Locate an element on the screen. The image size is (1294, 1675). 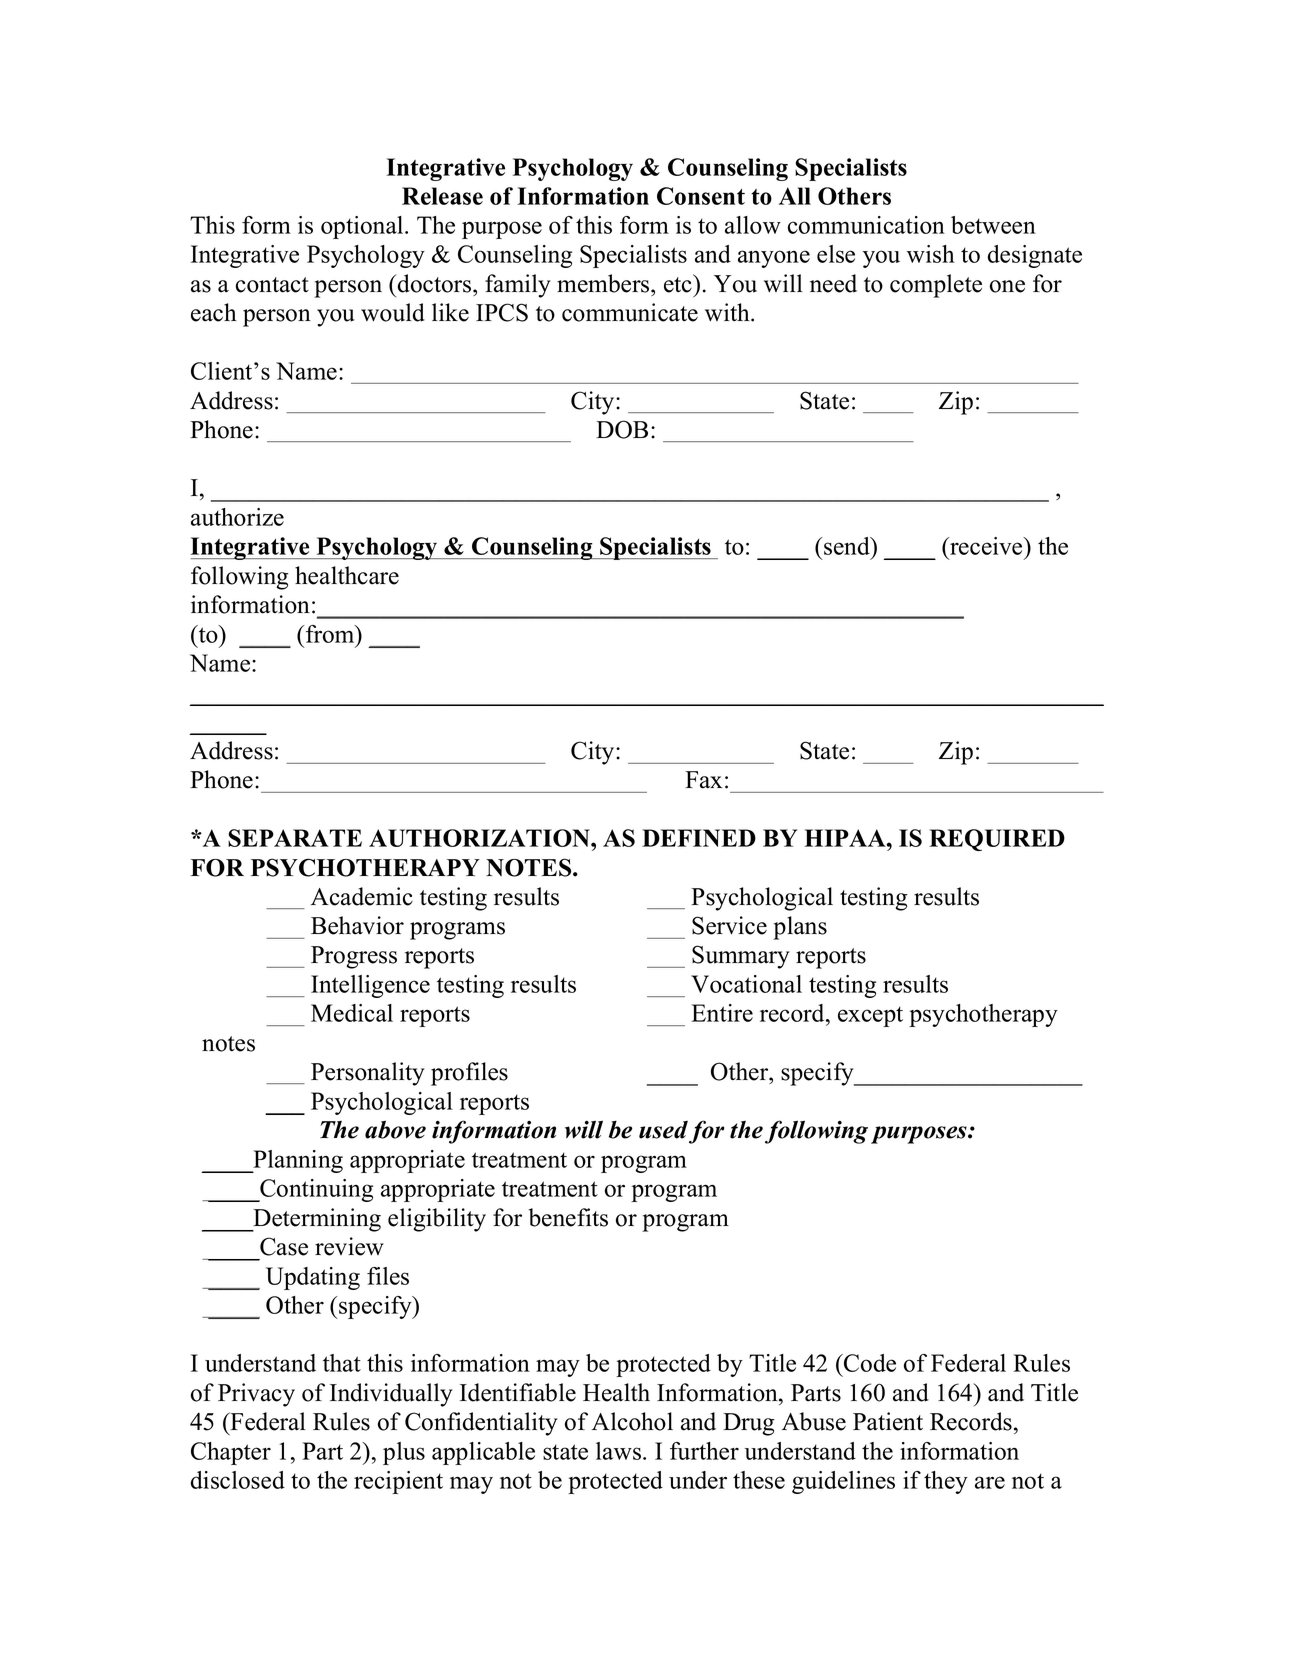
Code is located at coordinates (869, 1363).
